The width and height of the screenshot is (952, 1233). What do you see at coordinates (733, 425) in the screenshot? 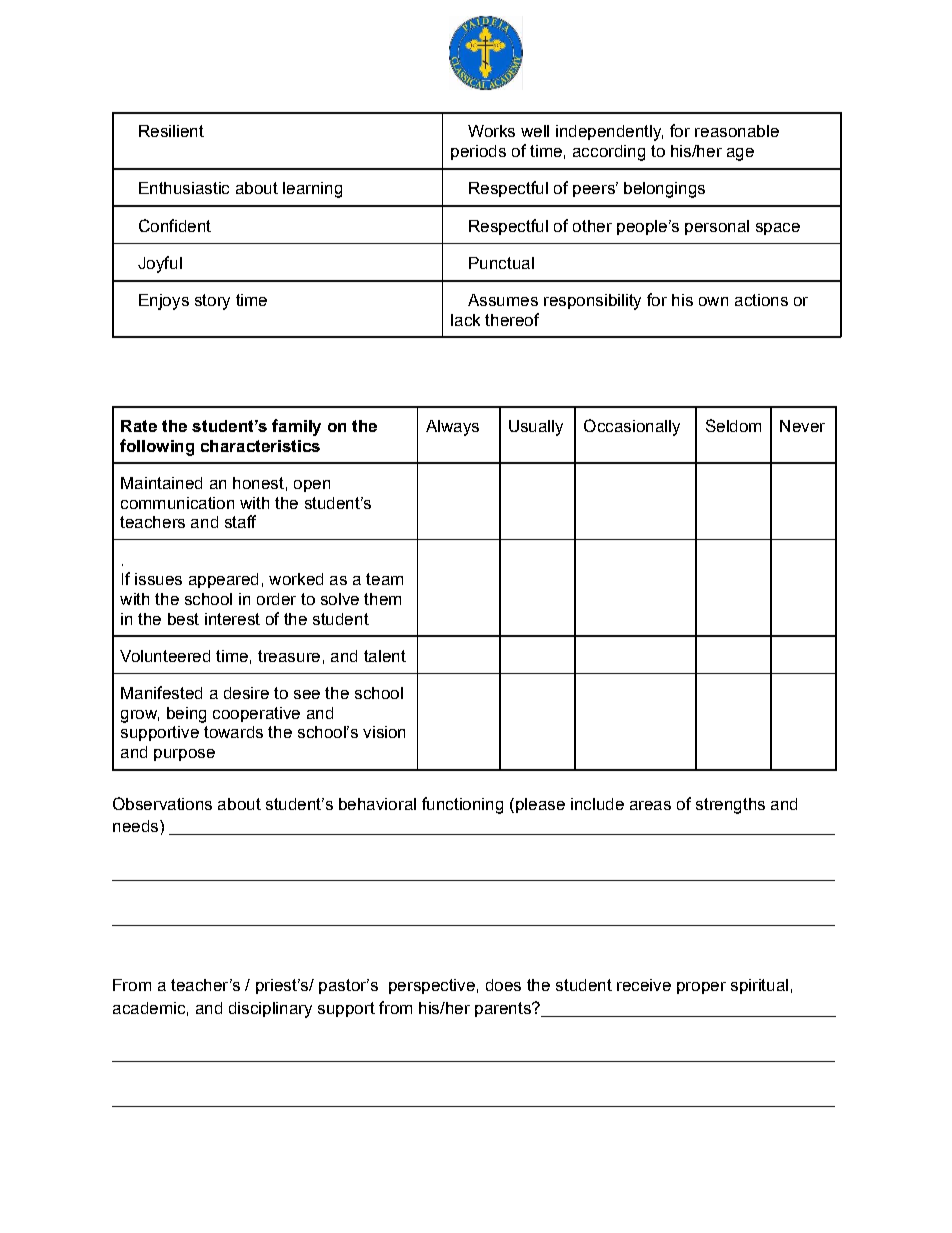
I see `Seldom` at bounding box center [733, 425].
